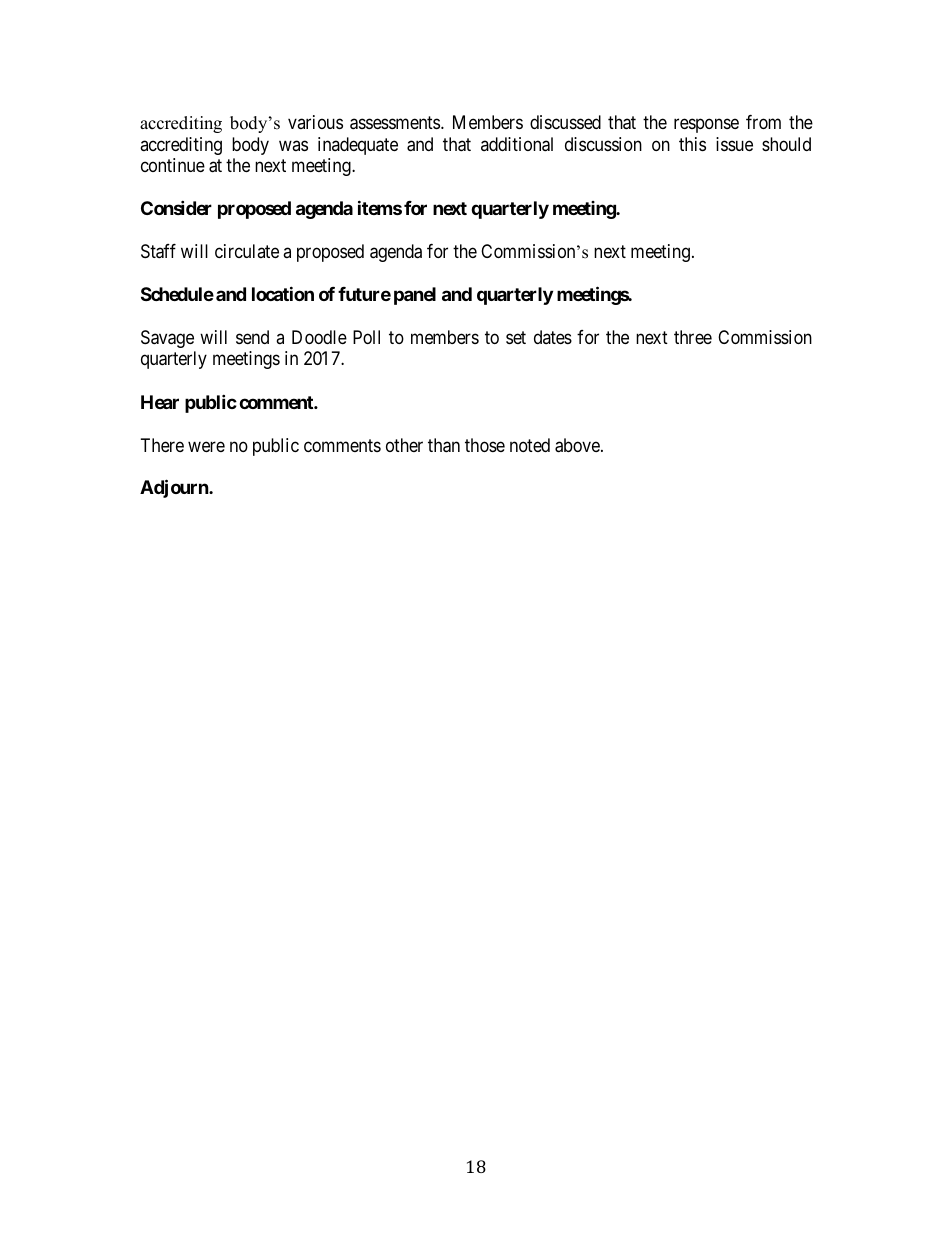 Image resolution: width=952 pixels, height=1233 pixels. I want to click on response, so click(706, 126).
